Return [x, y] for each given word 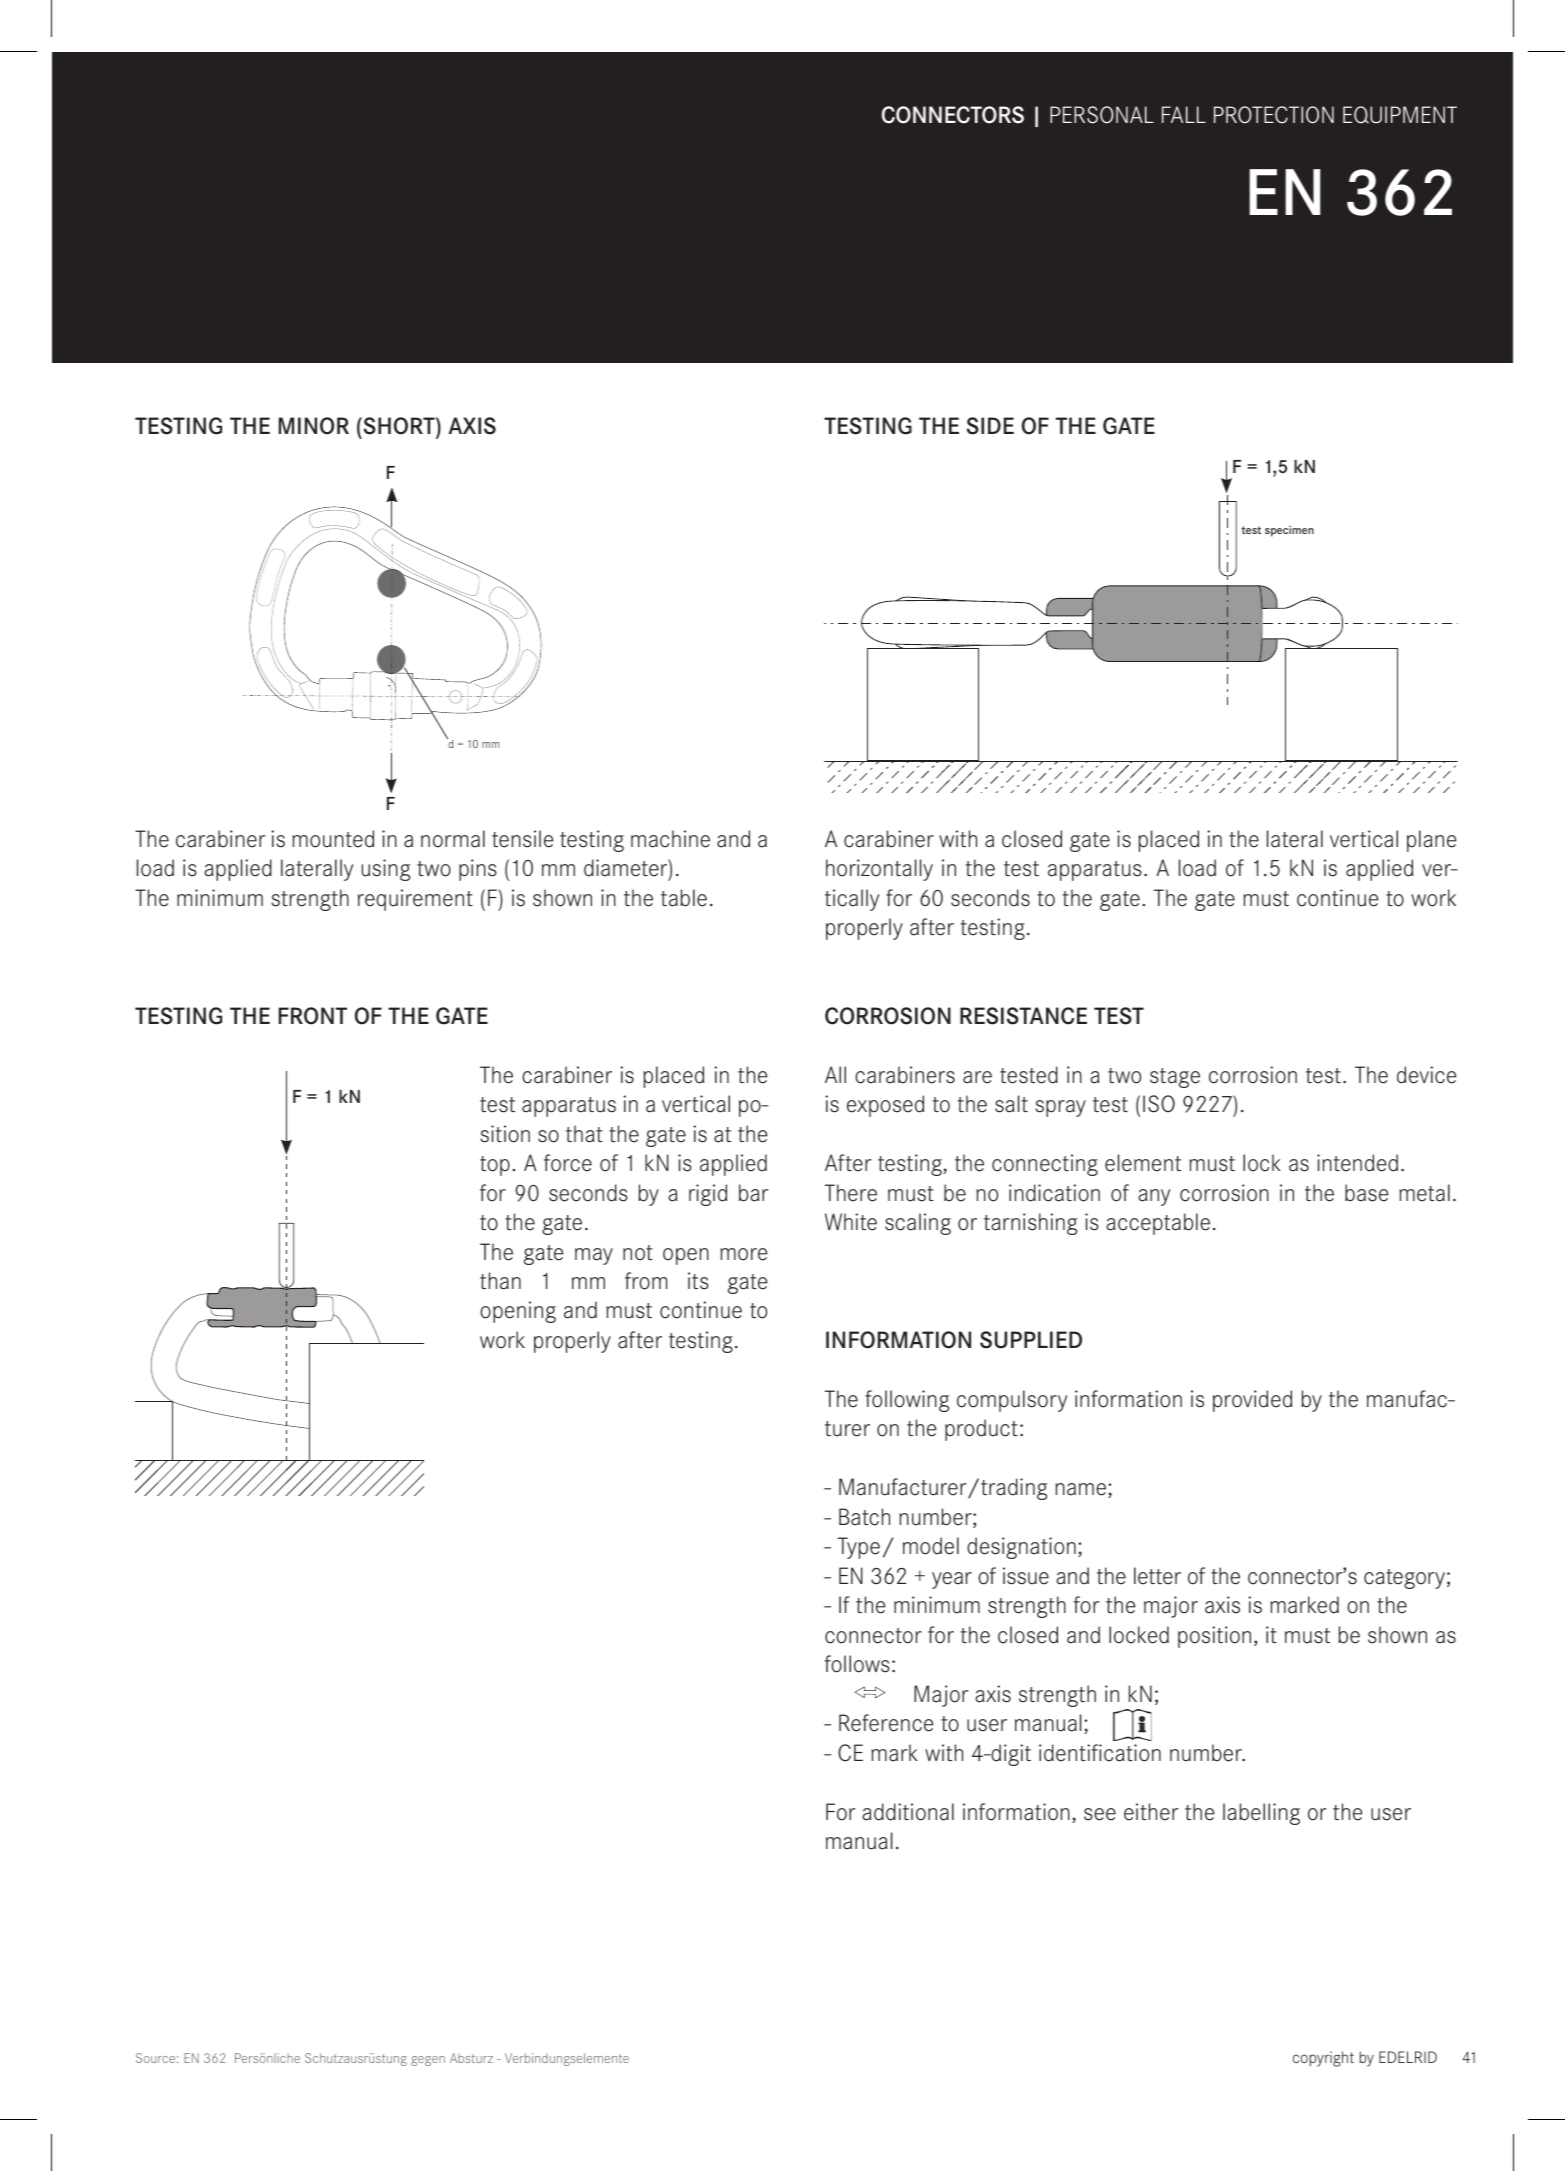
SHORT [399, 426]
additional [908, 1812]
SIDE [990, 426]
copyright [1323, 2059]
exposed [885, 1106]
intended [1357, 1163]
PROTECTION [1274, 115]
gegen [428, 2061]
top [495, 1166]
